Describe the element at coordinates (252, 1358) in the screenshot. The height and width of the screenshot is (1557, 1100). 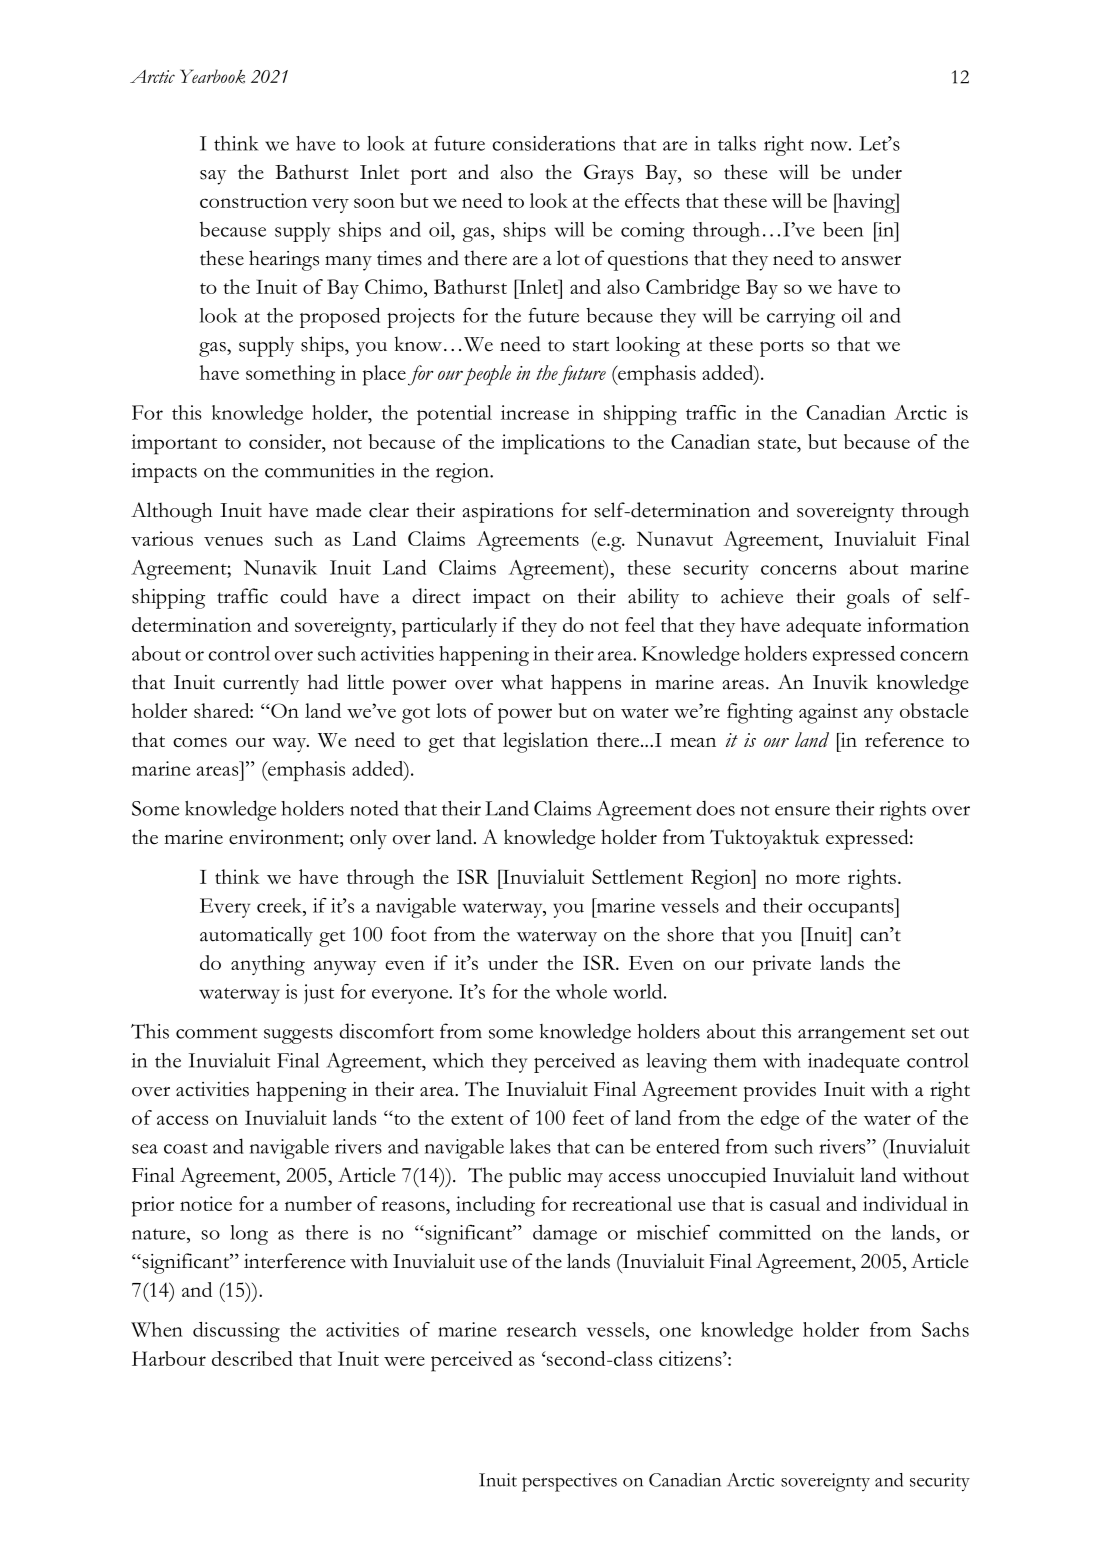
I see `described` at that location.
